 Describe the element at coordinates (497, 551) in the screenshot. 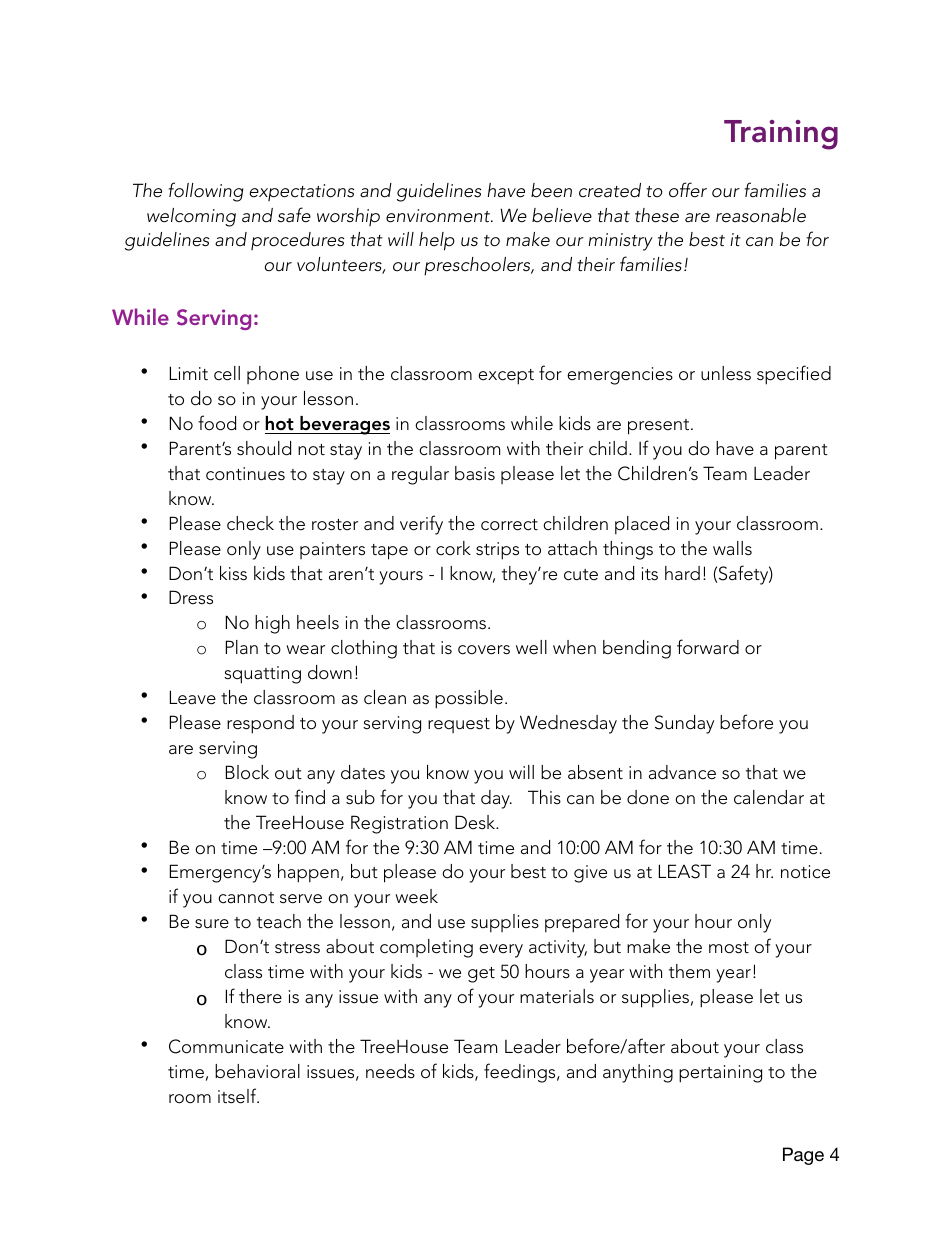

I see `strips` at that location.
